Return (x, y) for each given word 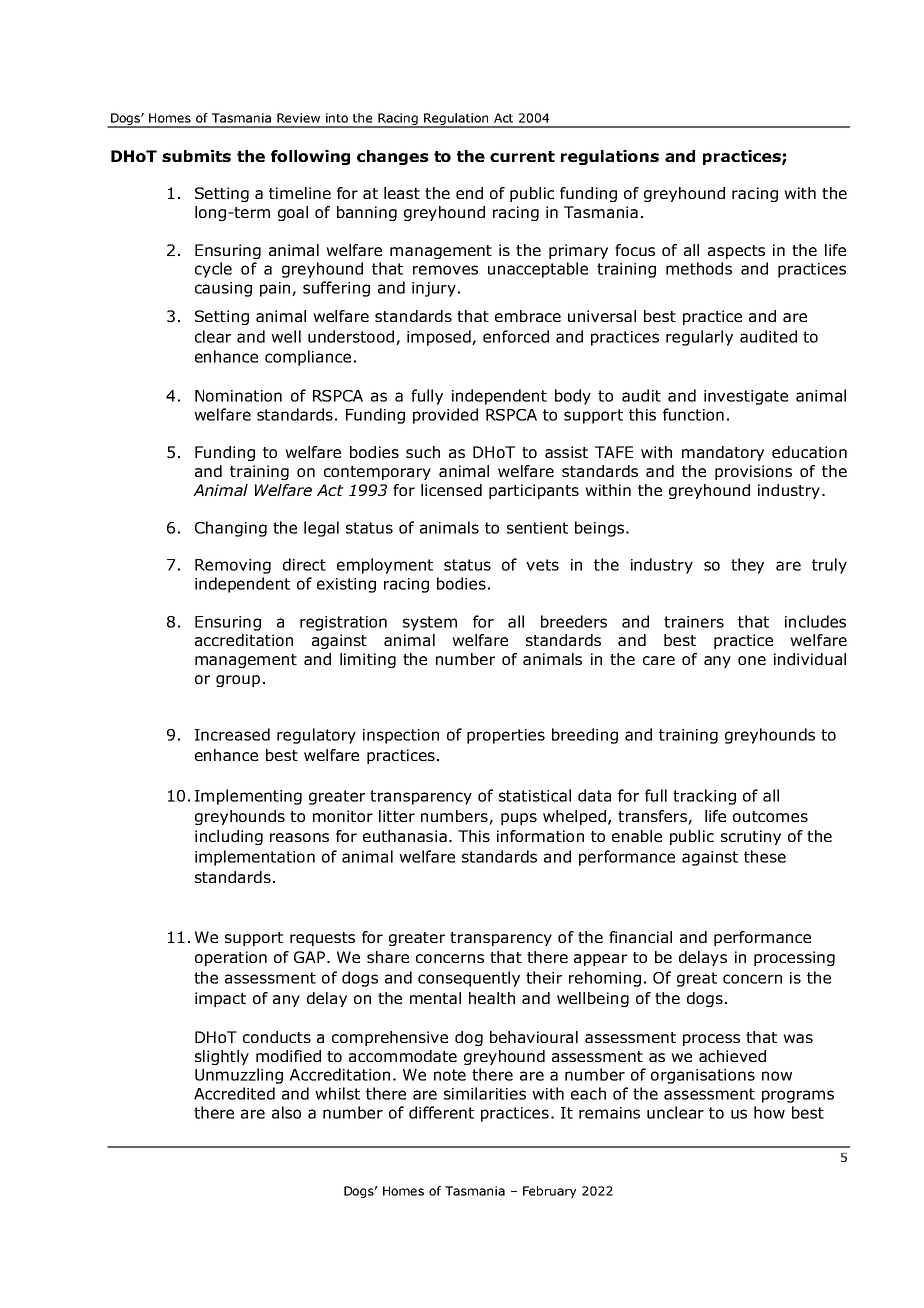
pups (519, 819)
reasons (299, 837)
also (286, 1112)
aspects (736, 252)
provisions (753, 472)
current (522, 156)
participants (534, 491)
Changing (231, 529)
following (310, 157)
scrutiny (751, 837)
